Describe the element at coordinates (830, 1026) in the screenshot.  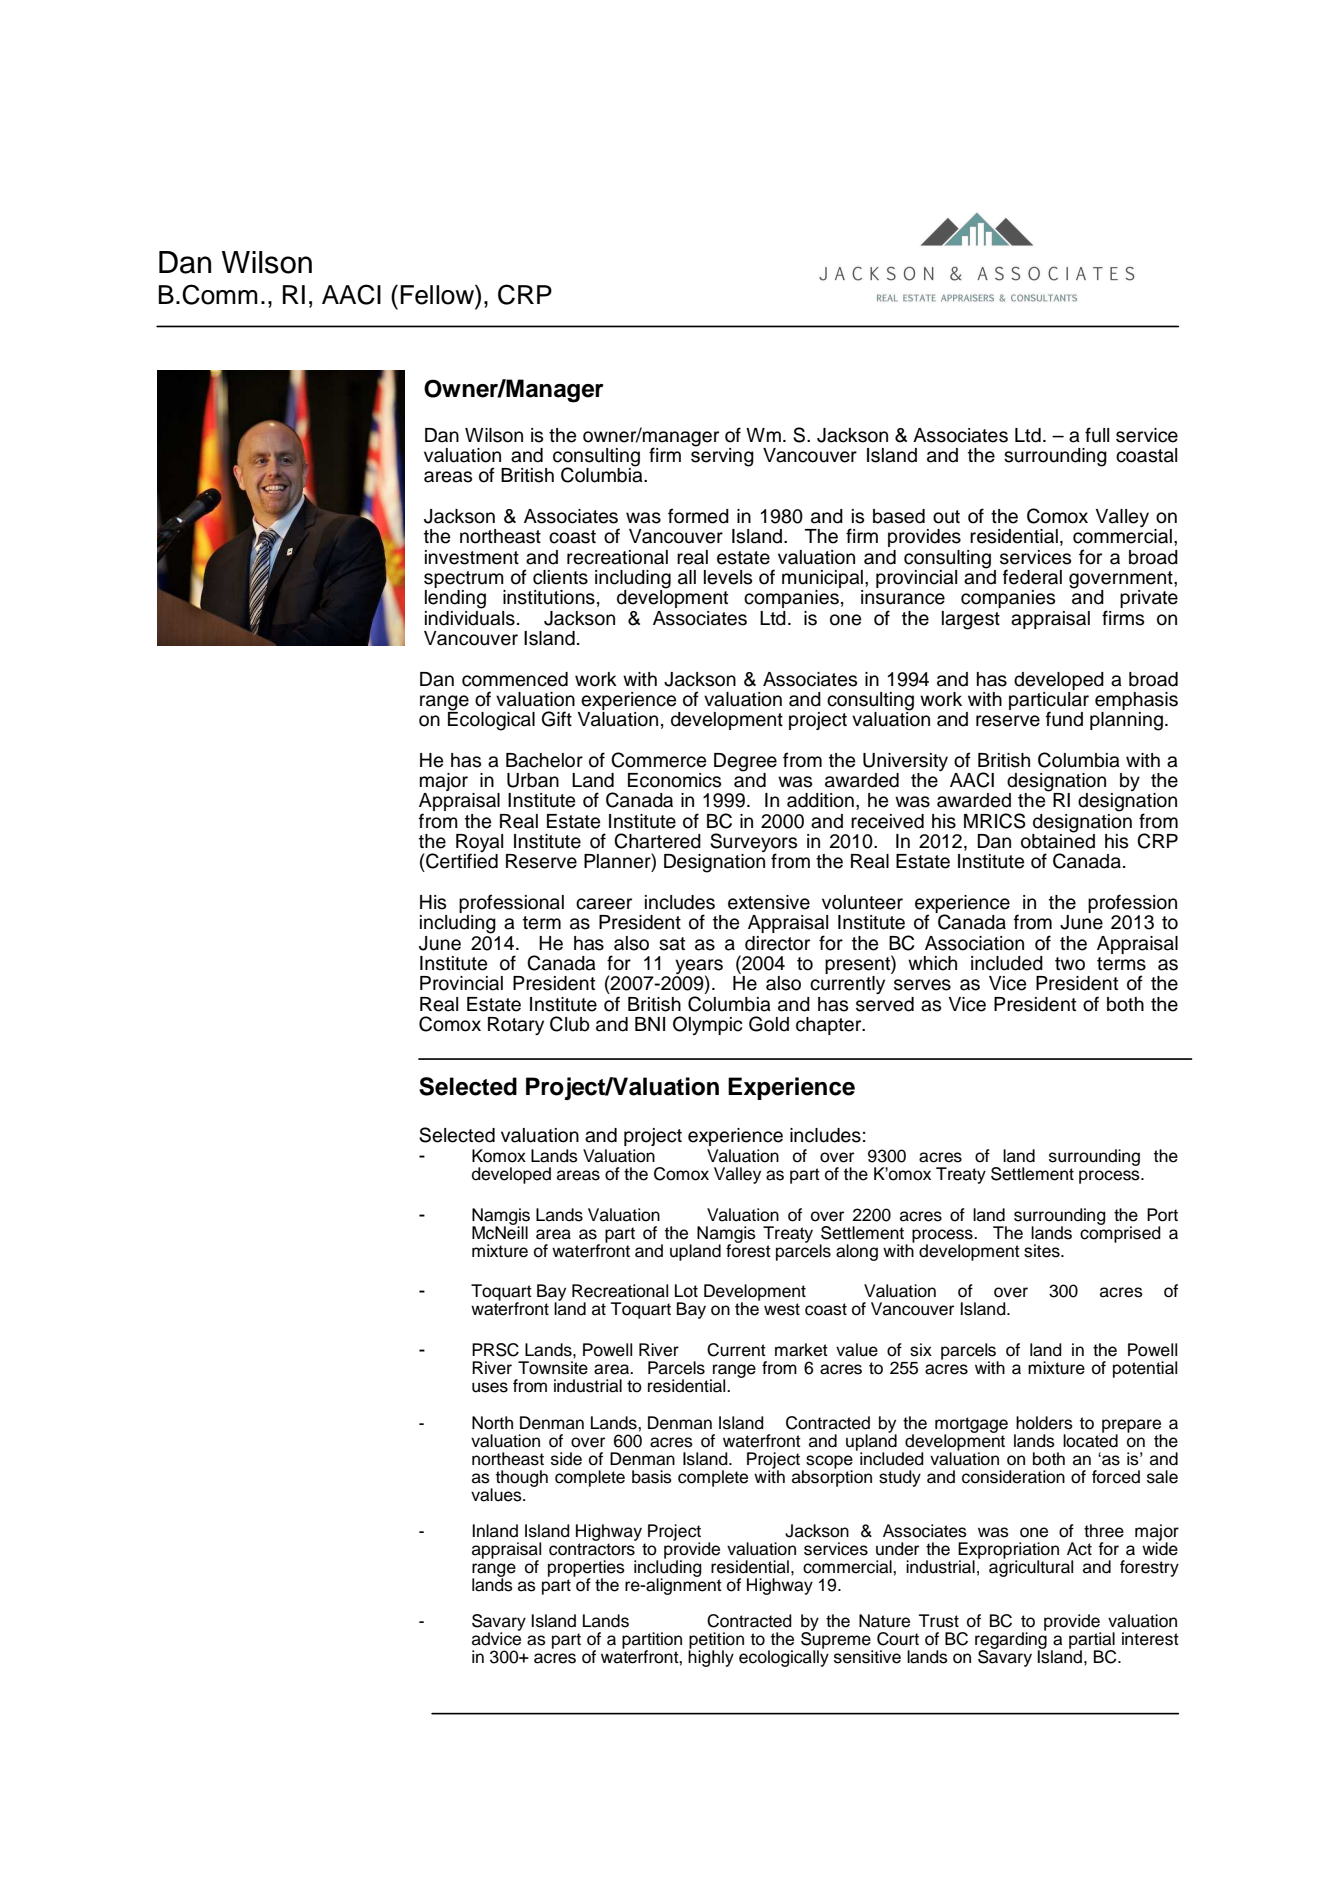
I see `chapter` at that location.
